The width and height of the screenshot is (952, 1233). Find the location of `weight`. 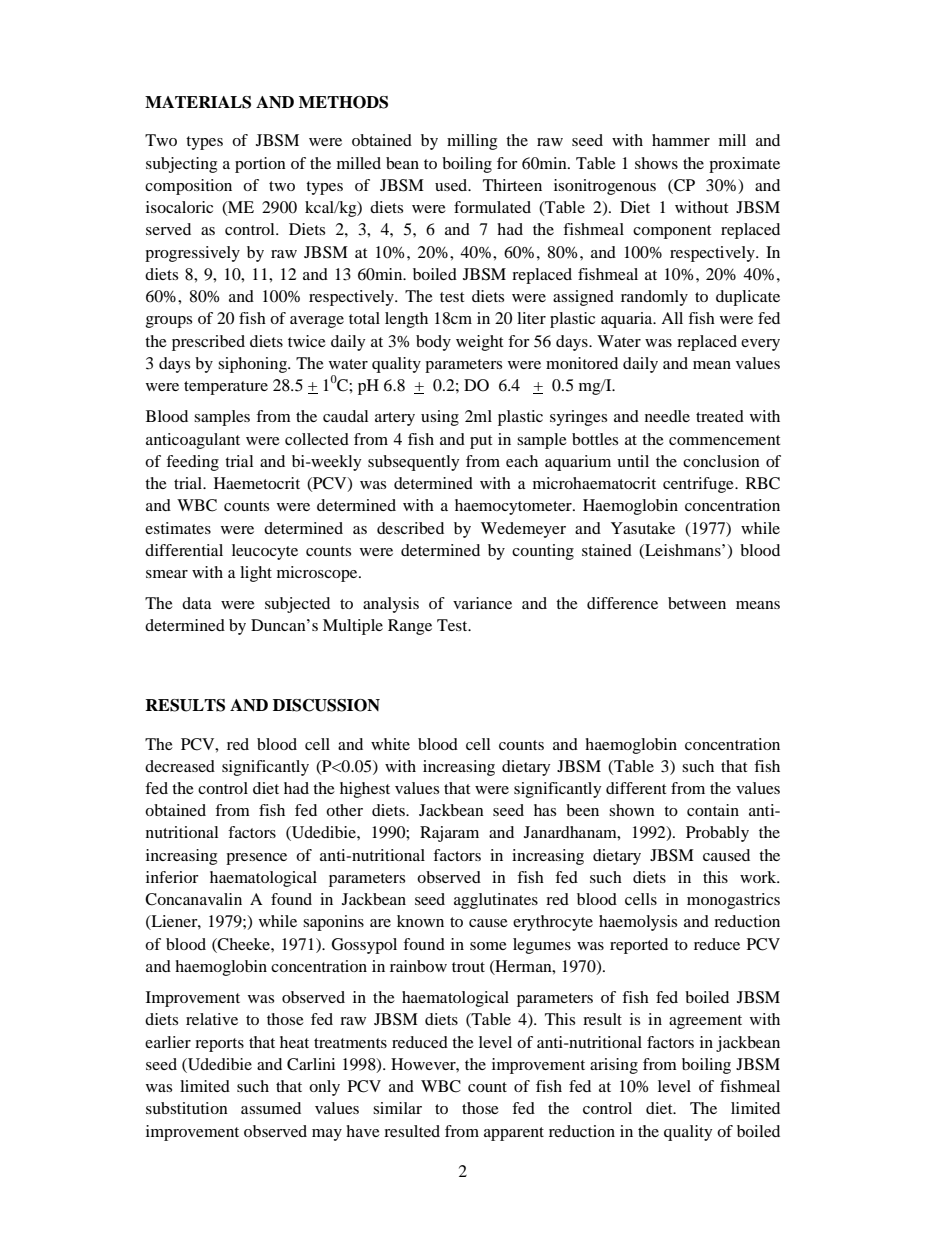

weight is located at coordinates (479, 343).
